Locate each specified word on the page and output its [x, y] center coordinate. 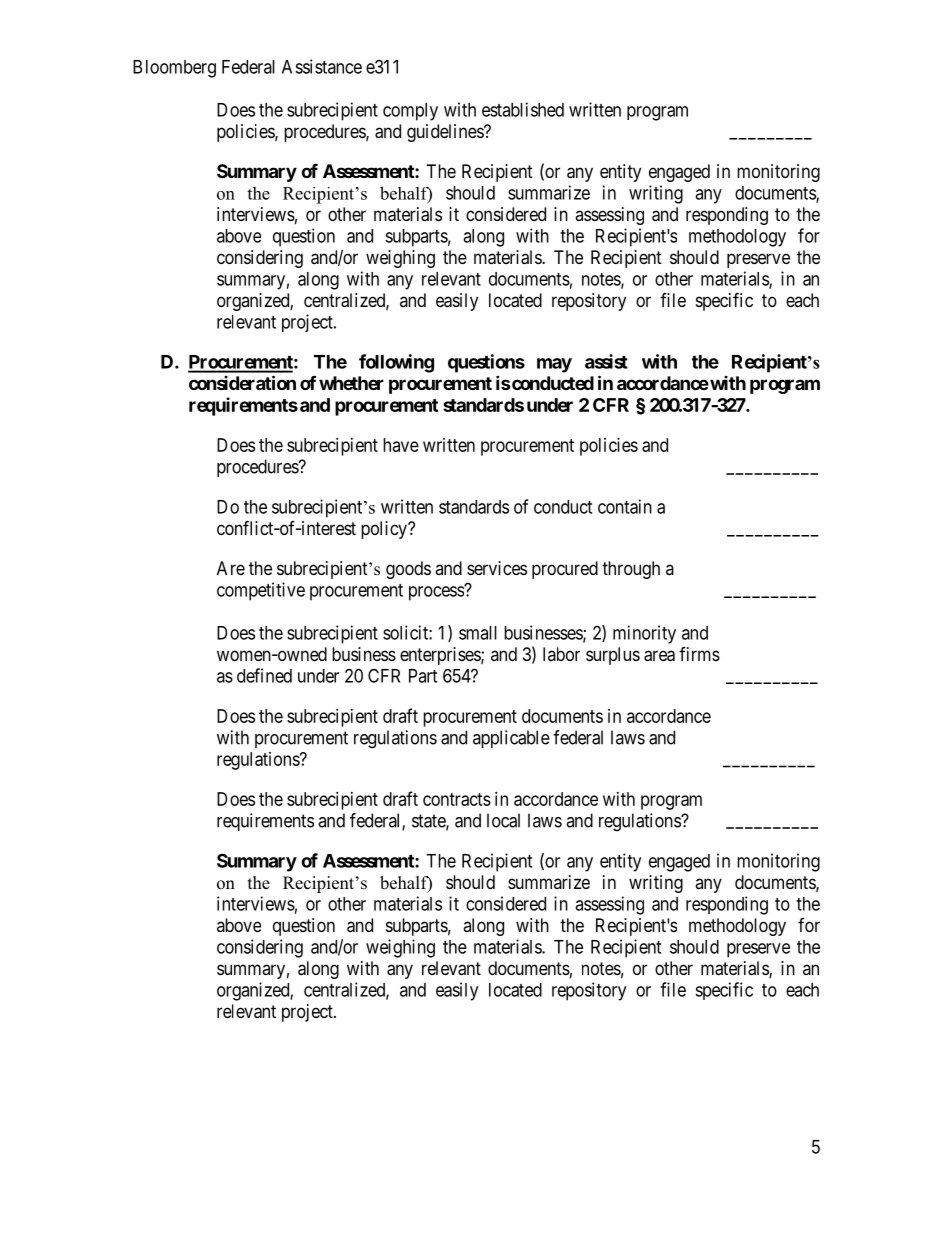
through [631, 570]
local [503, 820]
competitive [261, 591]
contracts [457, 799]
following [396, 363]
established [523, 109]
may [554, 365]
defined [264, 675]
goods [408, 570]
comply [410, 112]
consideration [242, 382]
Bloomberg [174, 69]
